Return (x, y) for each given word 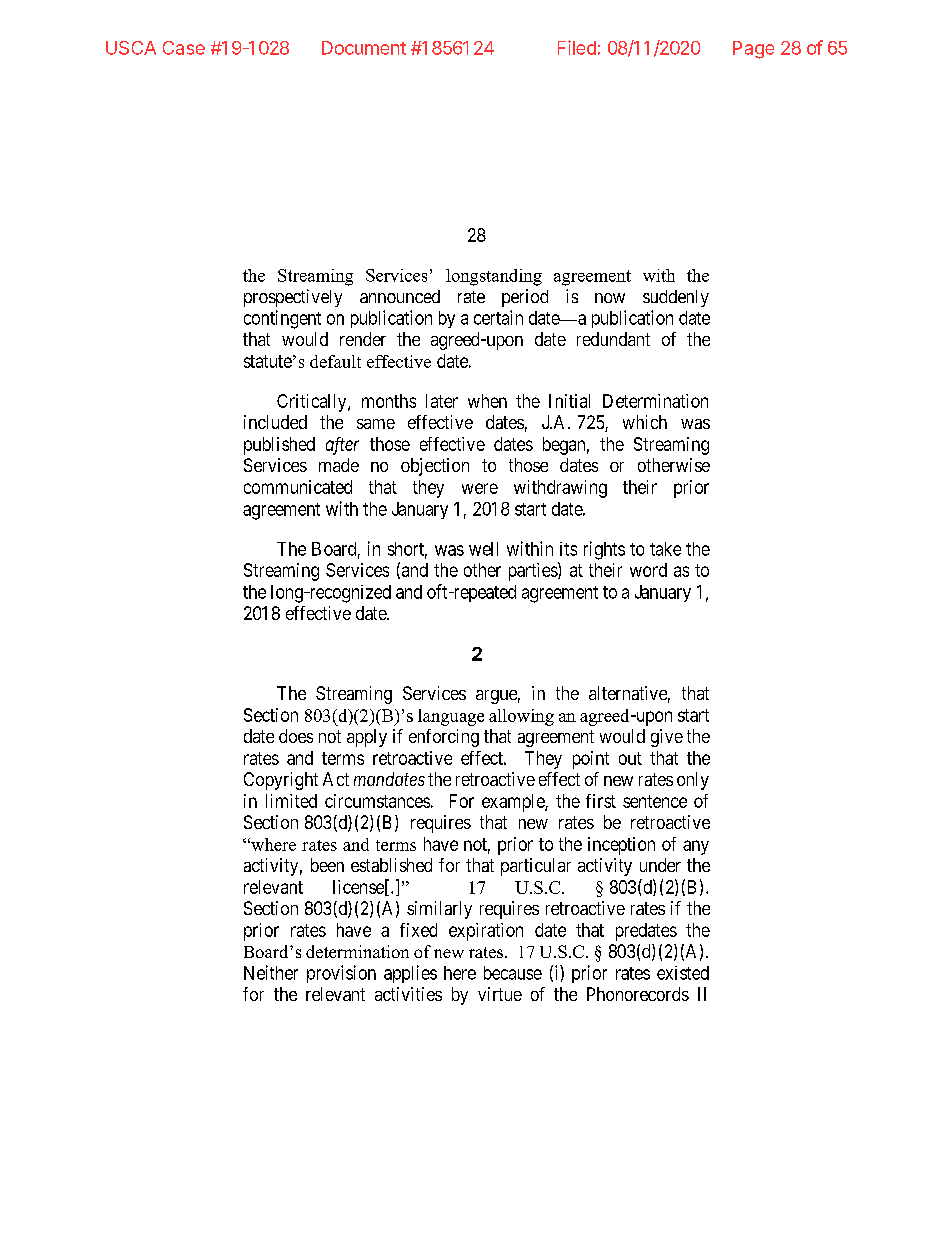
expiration (486, 932)
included (275, 422)
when (487, 401)
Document (364, 48)
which (645, 422)
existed (683, 973)
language (451, 717)
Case (184, 48)
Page (753, 50)
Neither (271, 972)
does (296, 736)
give (667, 738)
